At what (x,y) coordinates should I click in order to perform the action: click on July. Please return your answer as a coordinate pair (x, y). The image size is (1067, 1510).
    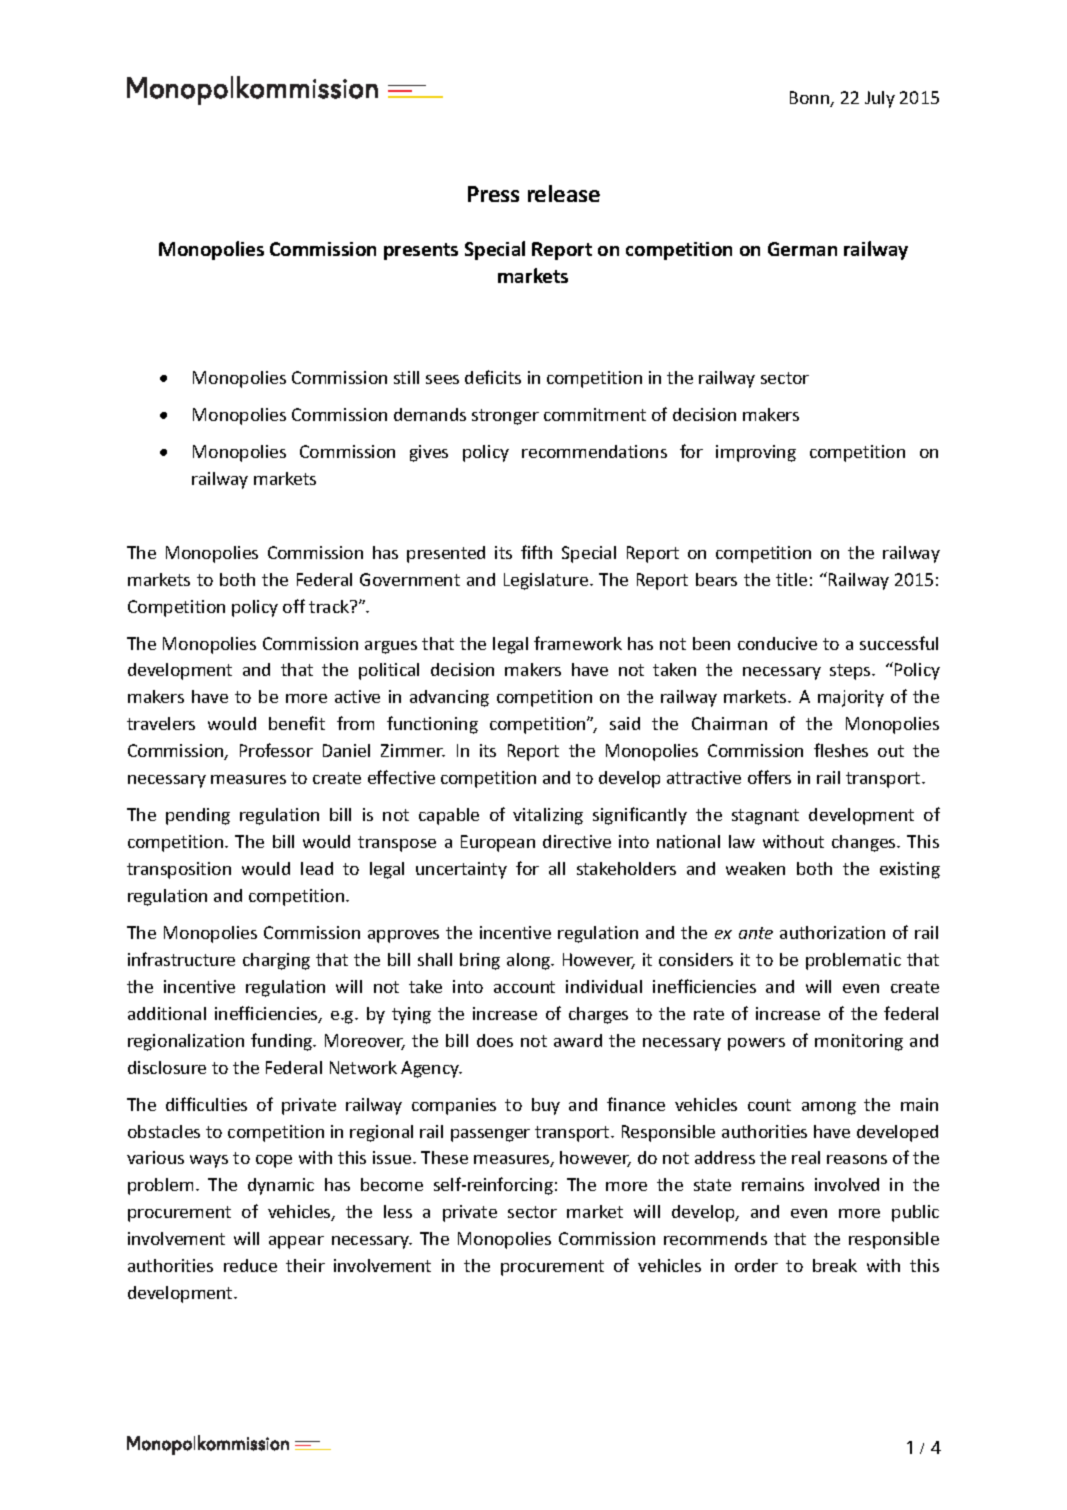
    Looking at the image, I should click on (880, 99).
